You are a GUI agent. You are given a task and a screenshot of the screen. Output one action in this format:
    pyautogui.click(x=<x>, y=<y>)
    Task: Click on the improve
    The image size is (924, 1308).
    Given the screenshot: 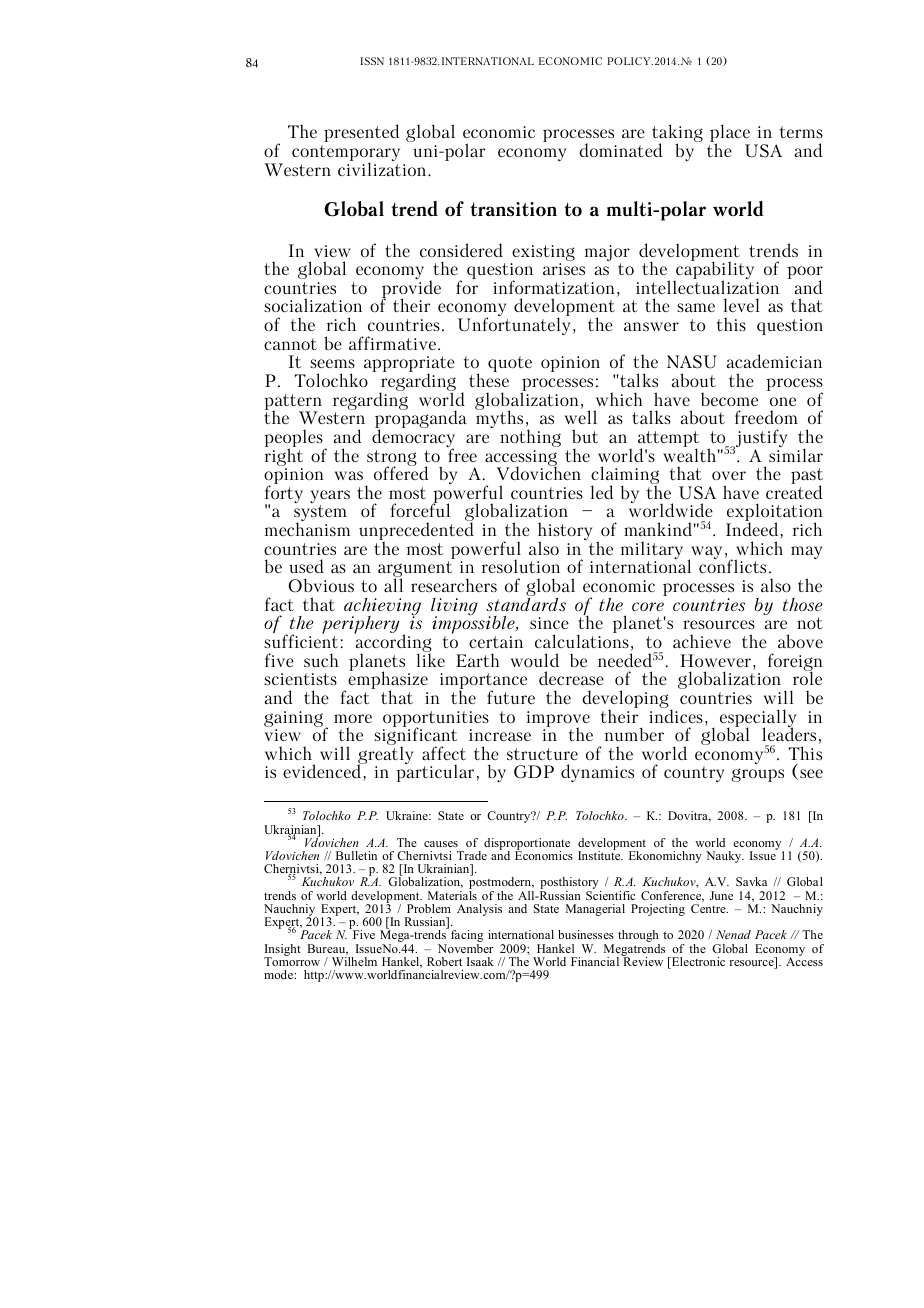 What is the action you would take?
    pyautogui.click(x=558, y=720)
